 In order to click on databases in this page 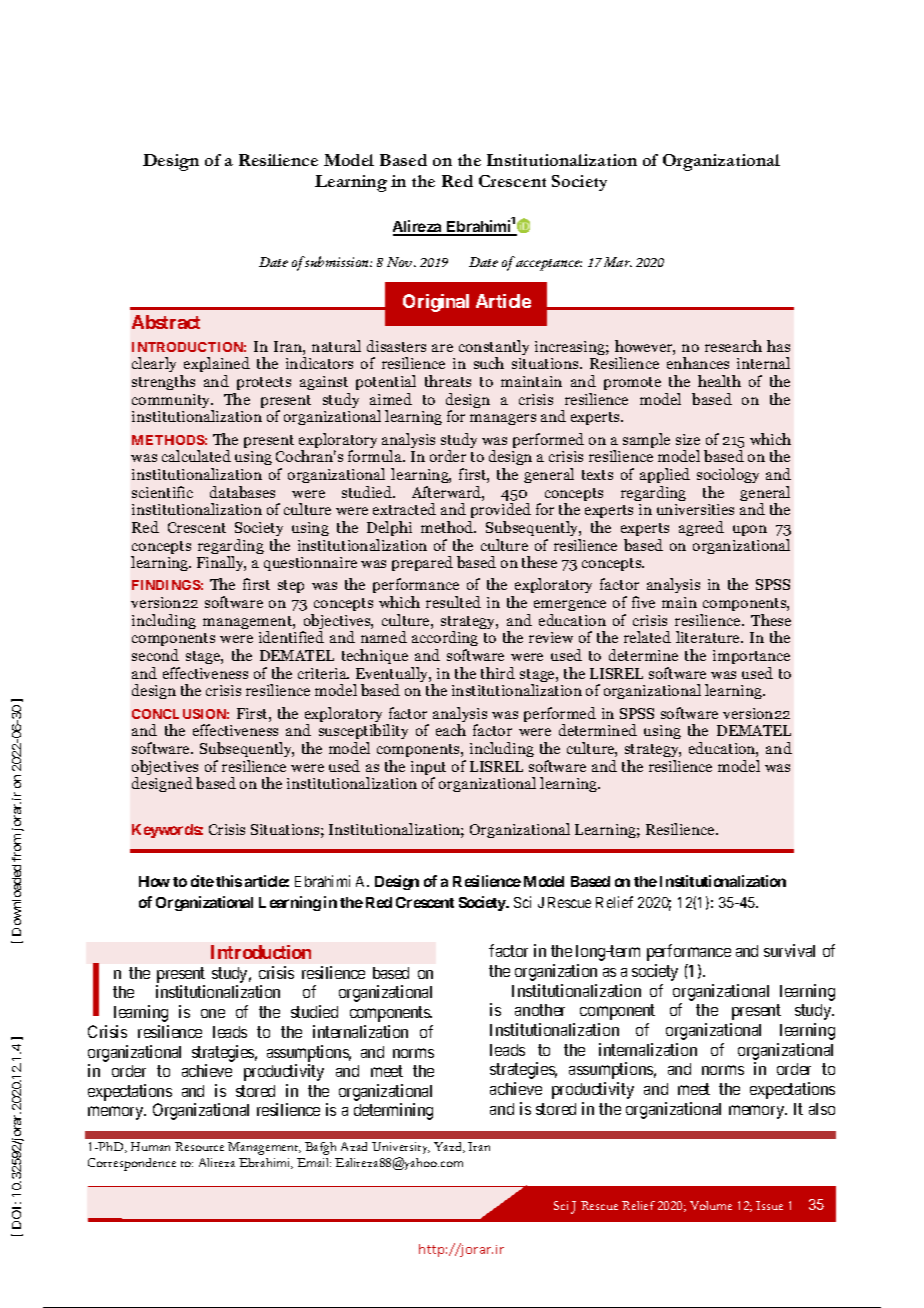, I will do `click(242, 492)`.
